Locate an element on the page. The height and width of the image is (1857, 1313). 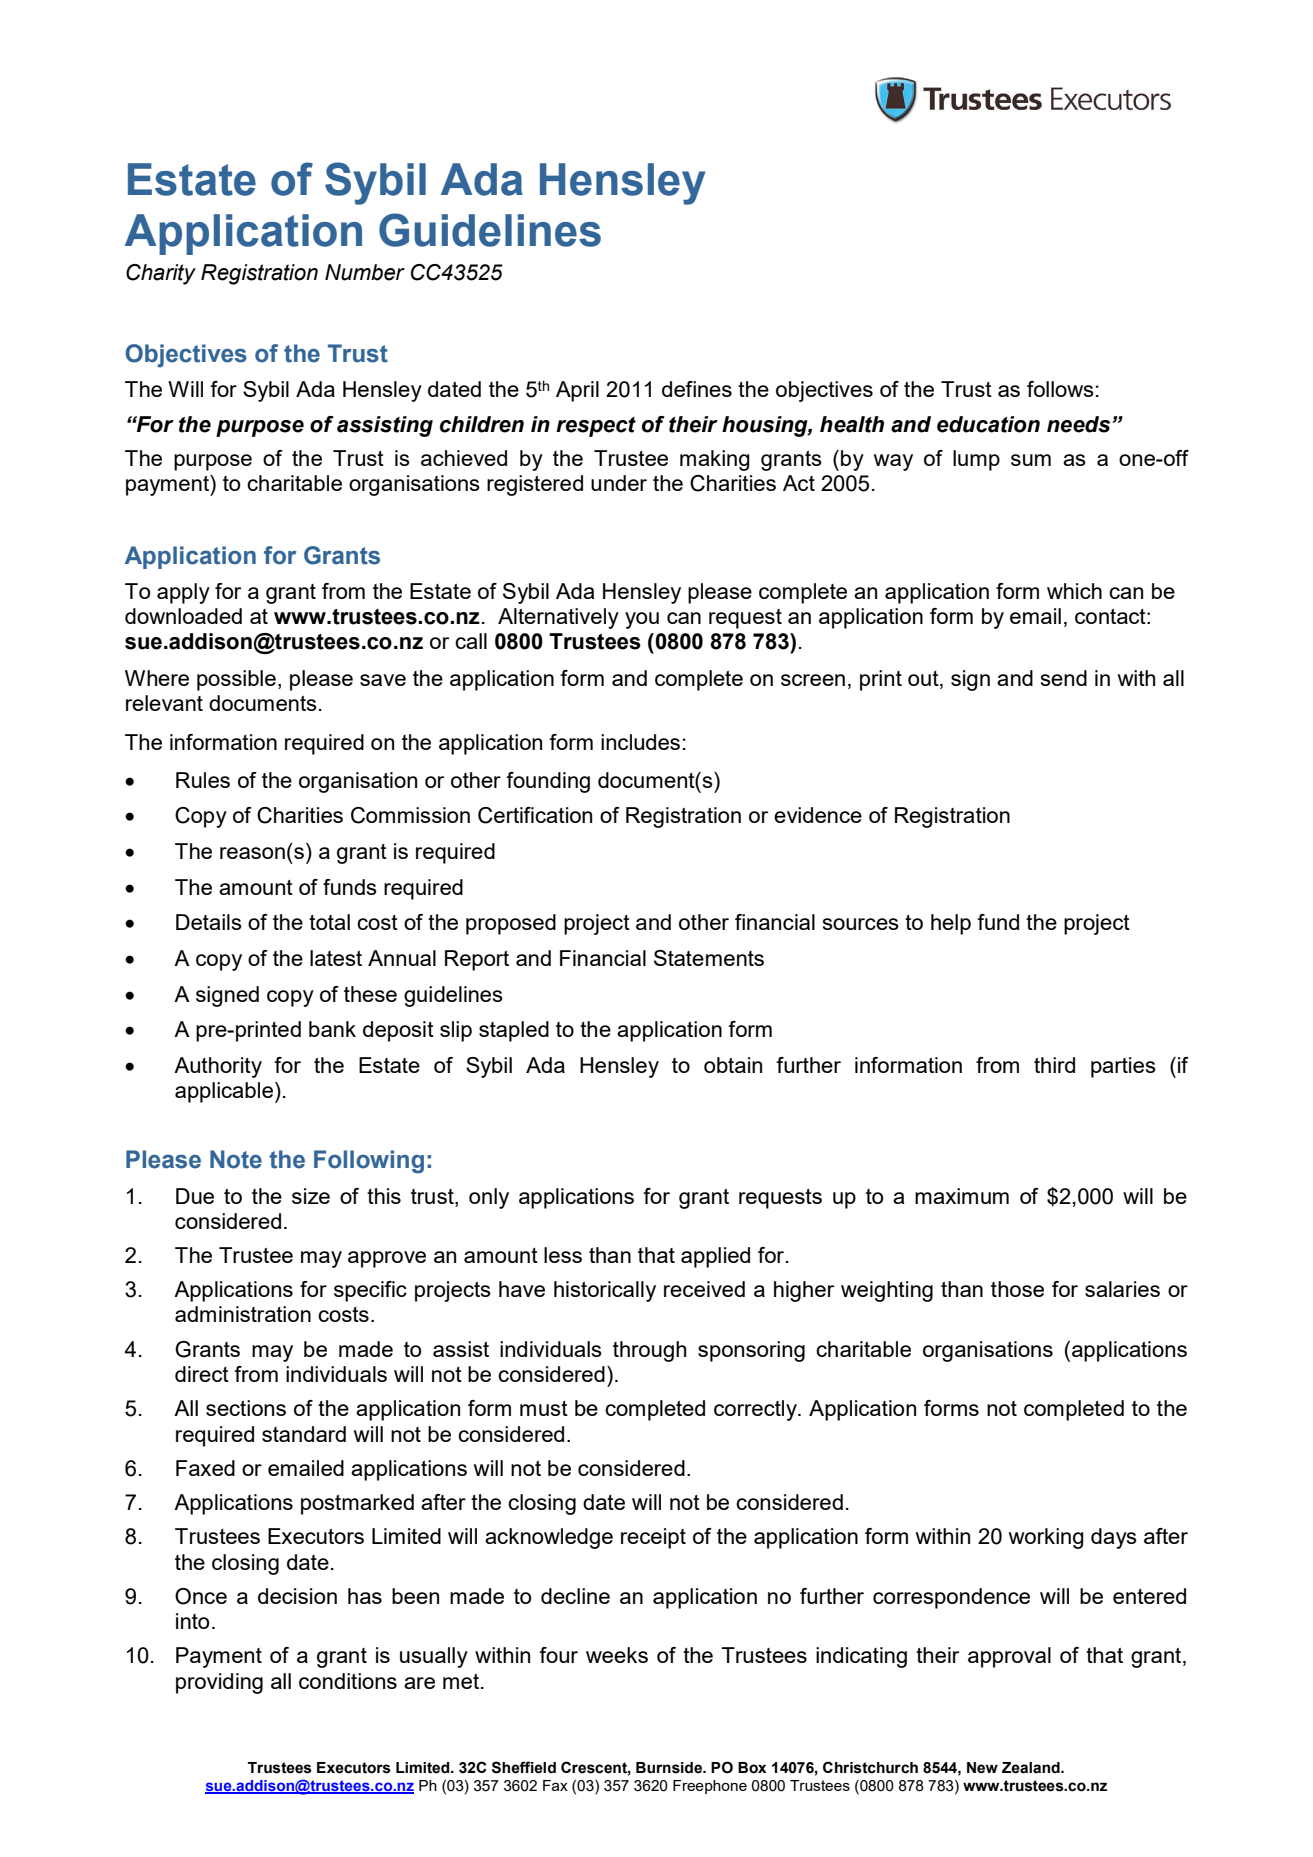
Number is located at coordinates (365, 272).
